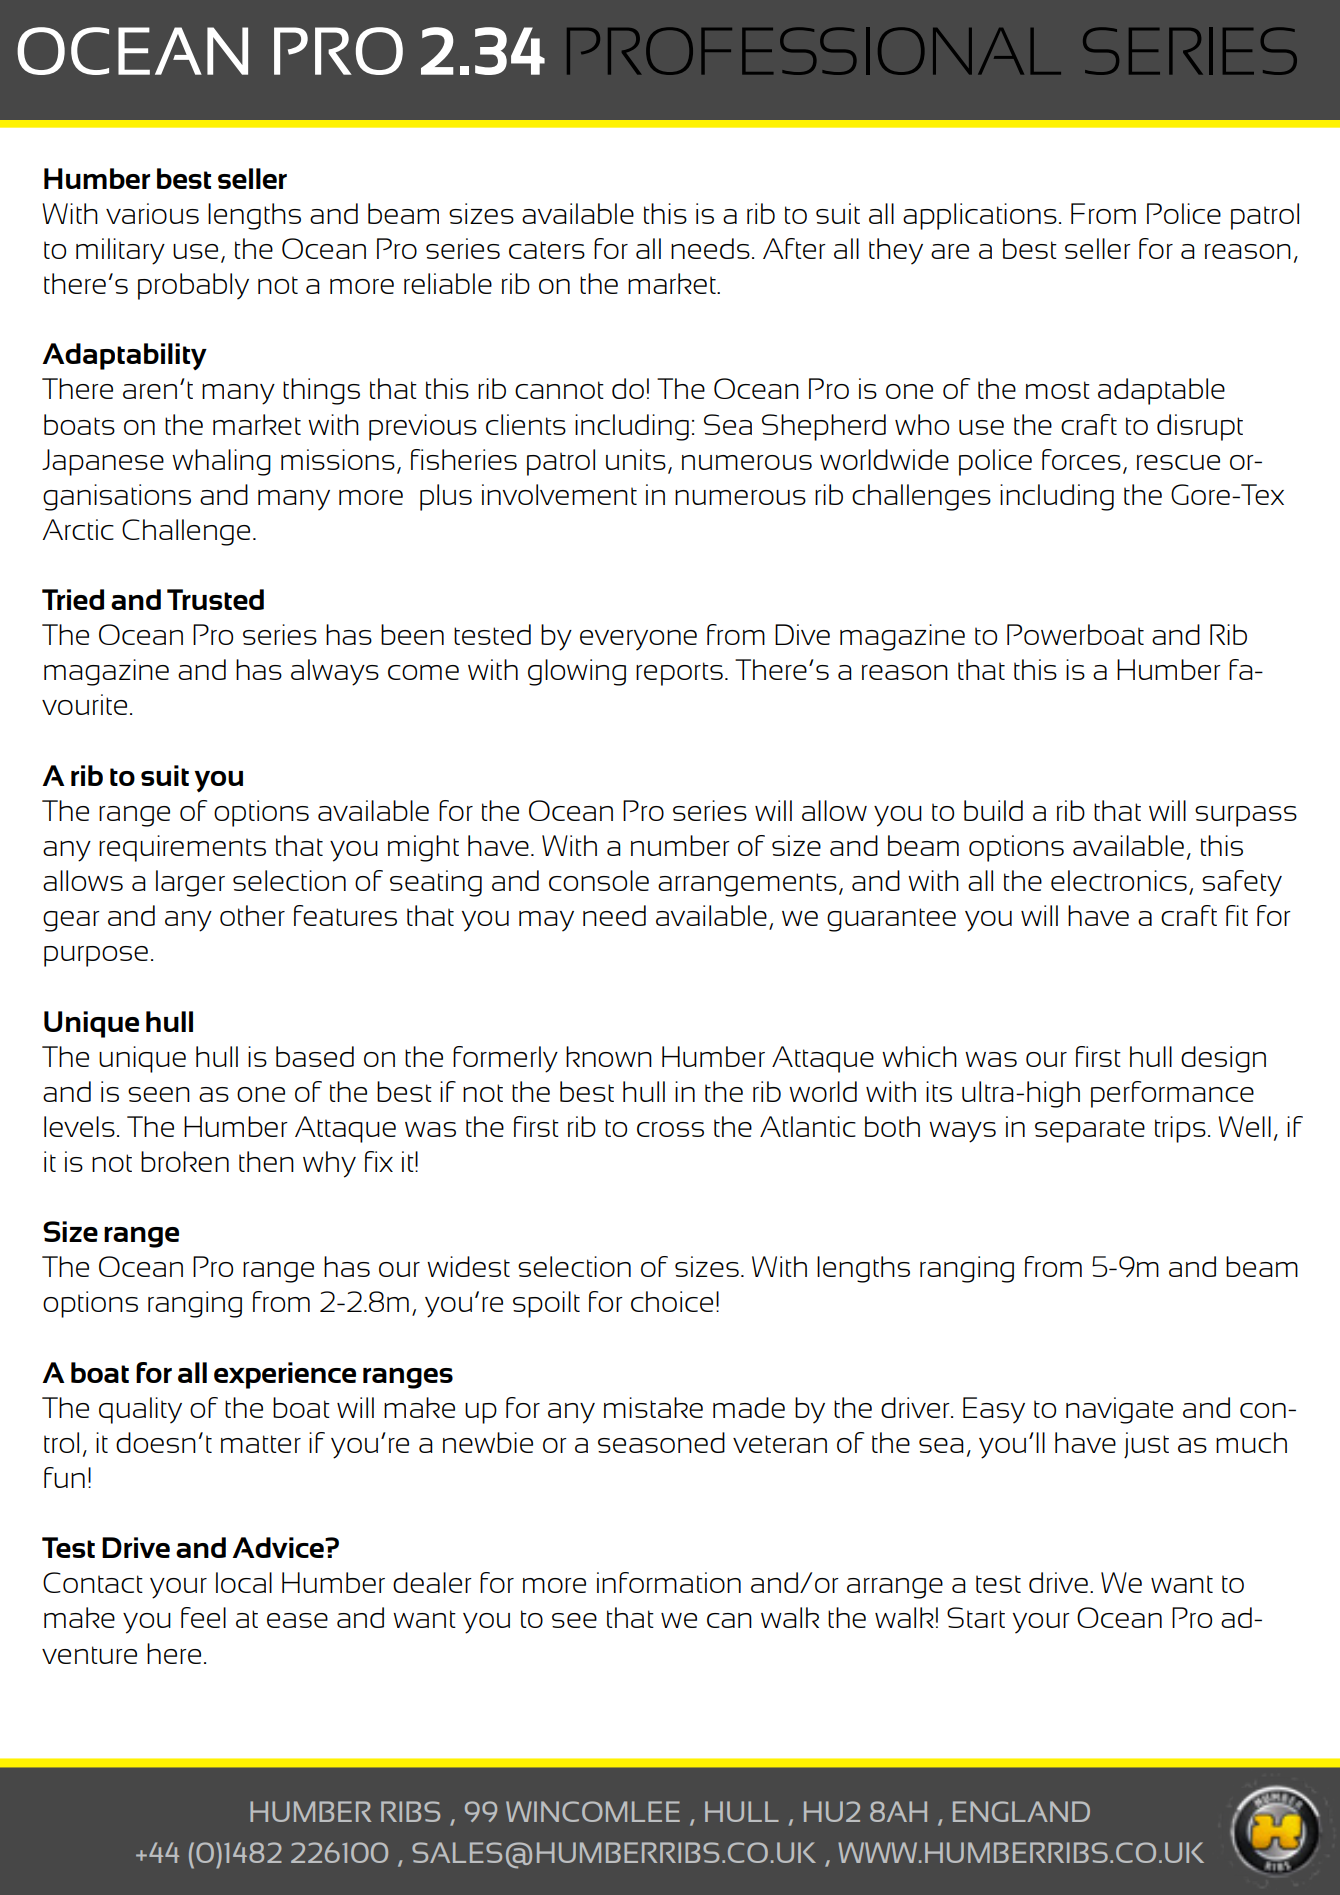  What do you see at coordinates (599, 880) in the image?
I see `console` at bounding box center [599, 880].
